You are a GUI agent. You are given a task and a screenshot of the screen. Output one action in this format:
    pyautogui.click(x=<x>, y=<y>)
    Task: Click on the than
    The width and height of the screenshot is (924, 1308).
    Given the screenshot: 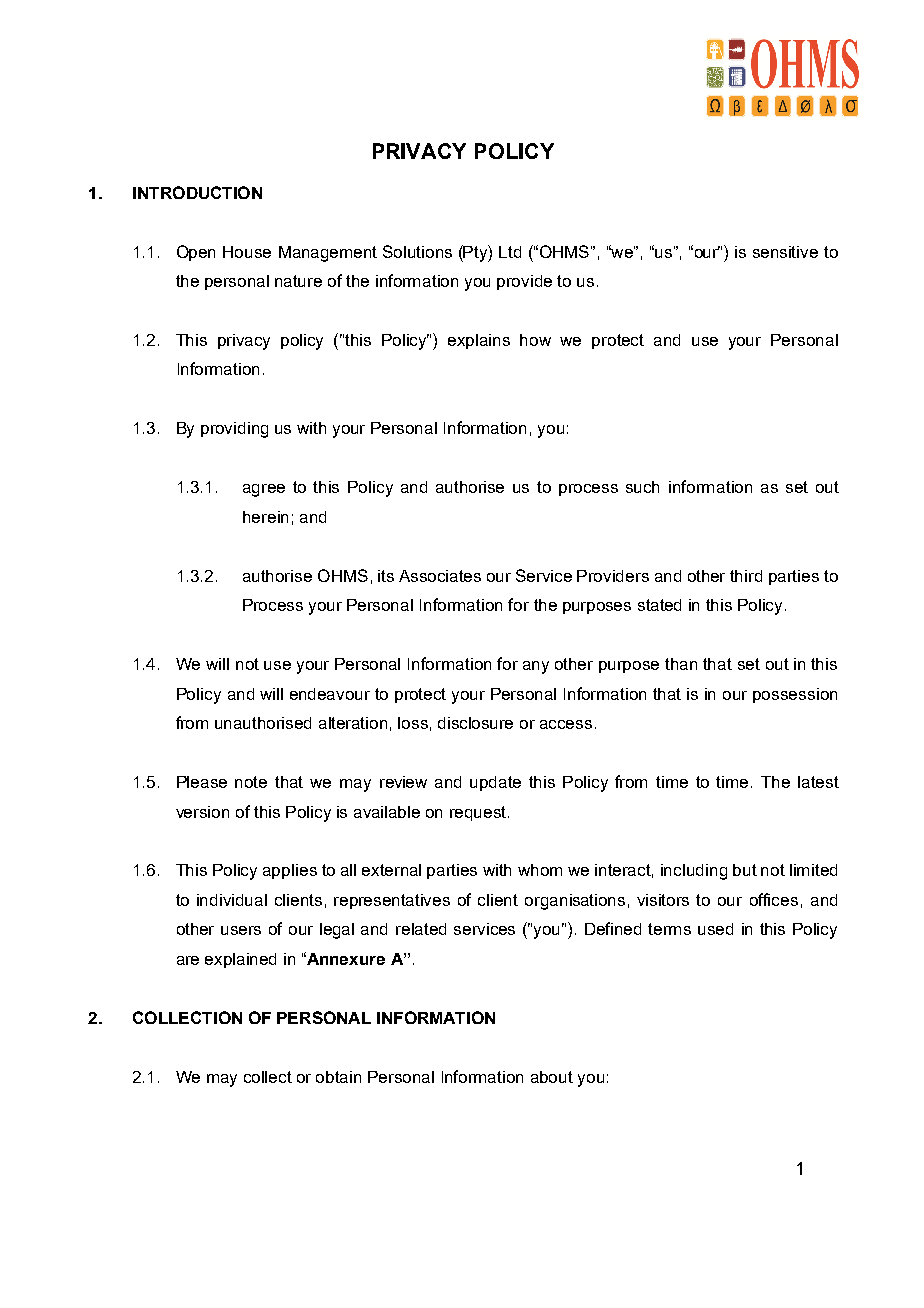 What is the action you would take?
    pyautogui.click(x=681, y=664)
